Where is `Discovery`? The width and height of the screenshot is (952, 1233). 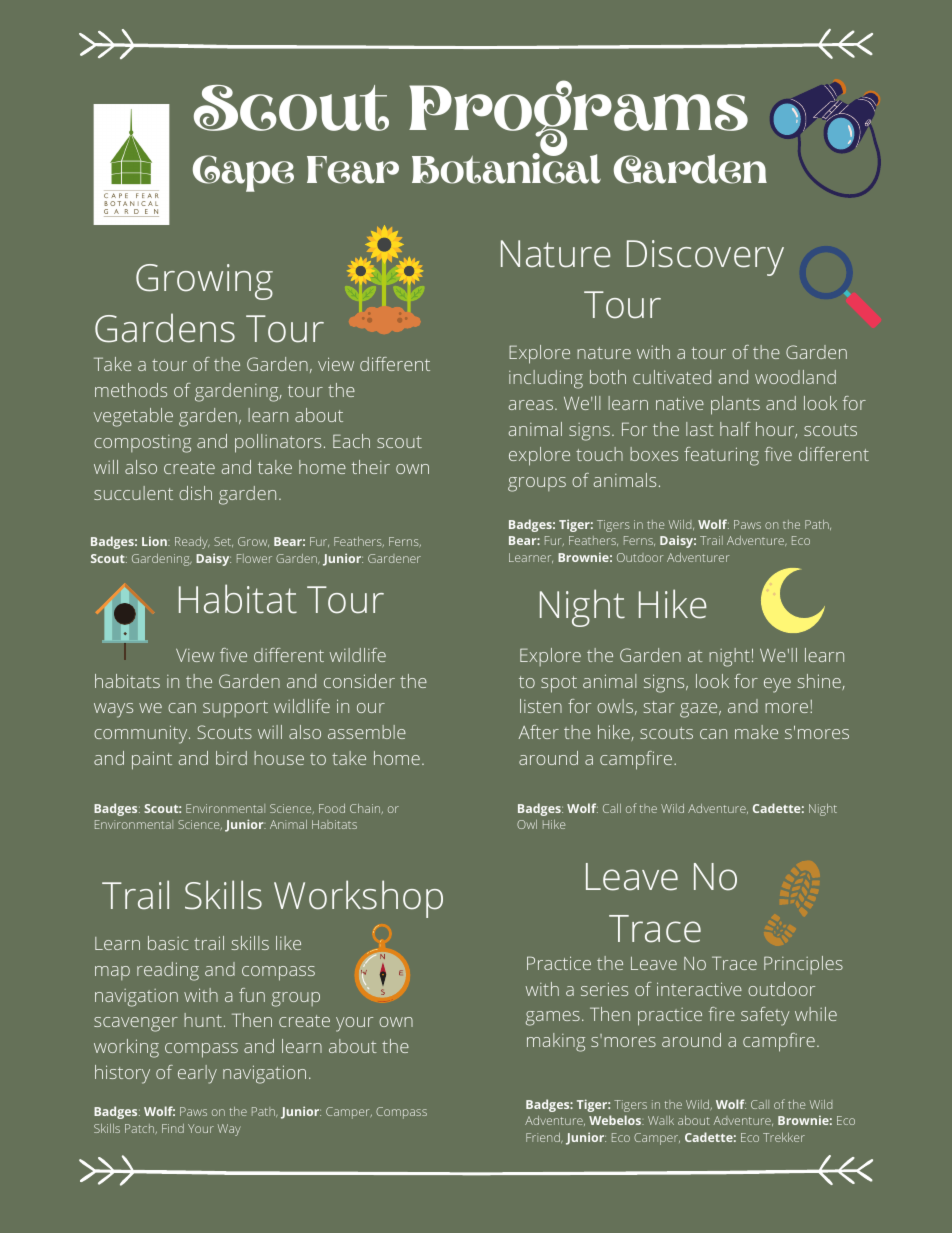
Discovery is located at coordinates (705, 258).
